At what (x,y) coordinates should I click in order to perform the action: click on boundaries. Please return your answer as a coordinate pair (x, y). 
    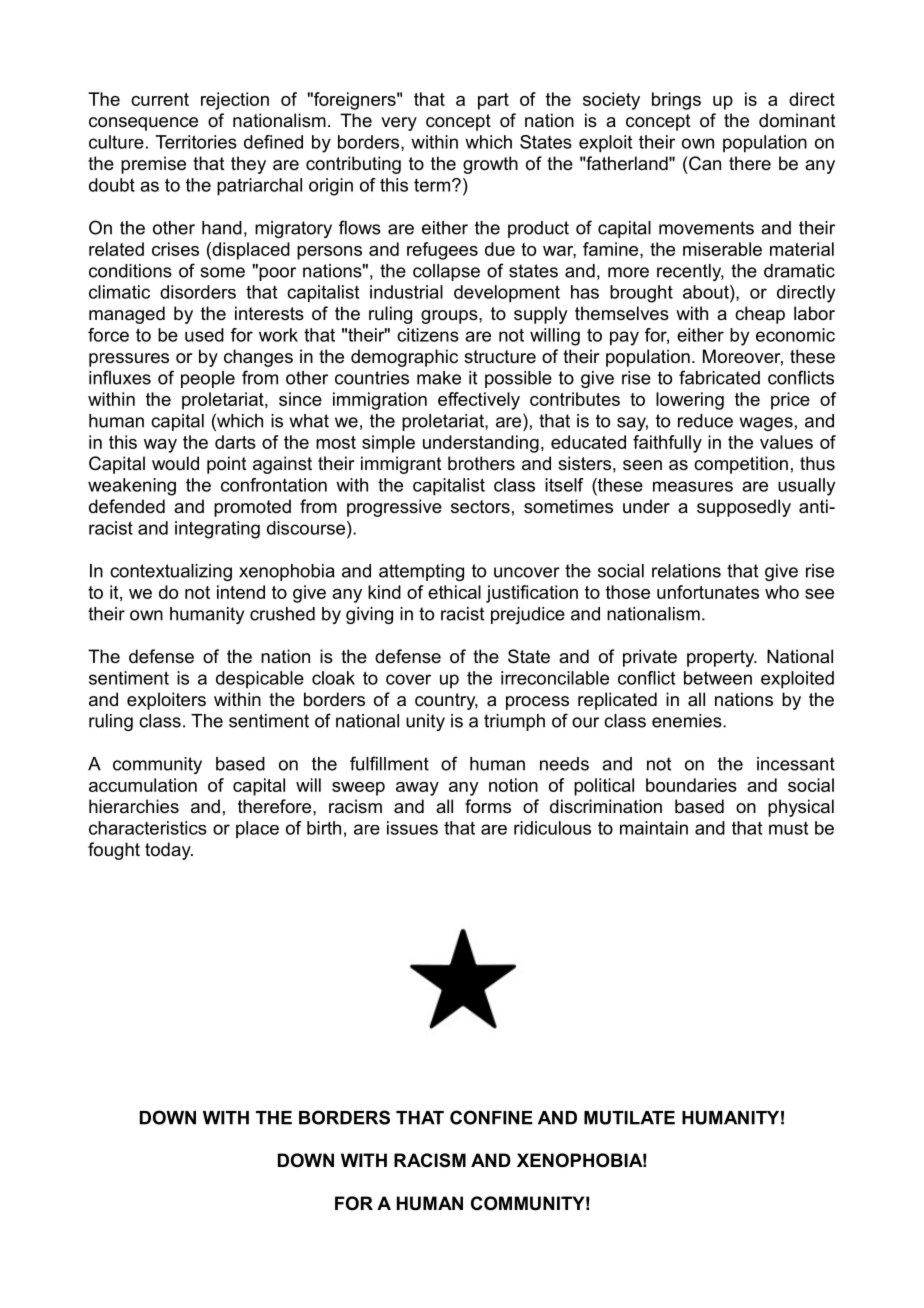
    Looking at the image, I should click on (691, 785).
